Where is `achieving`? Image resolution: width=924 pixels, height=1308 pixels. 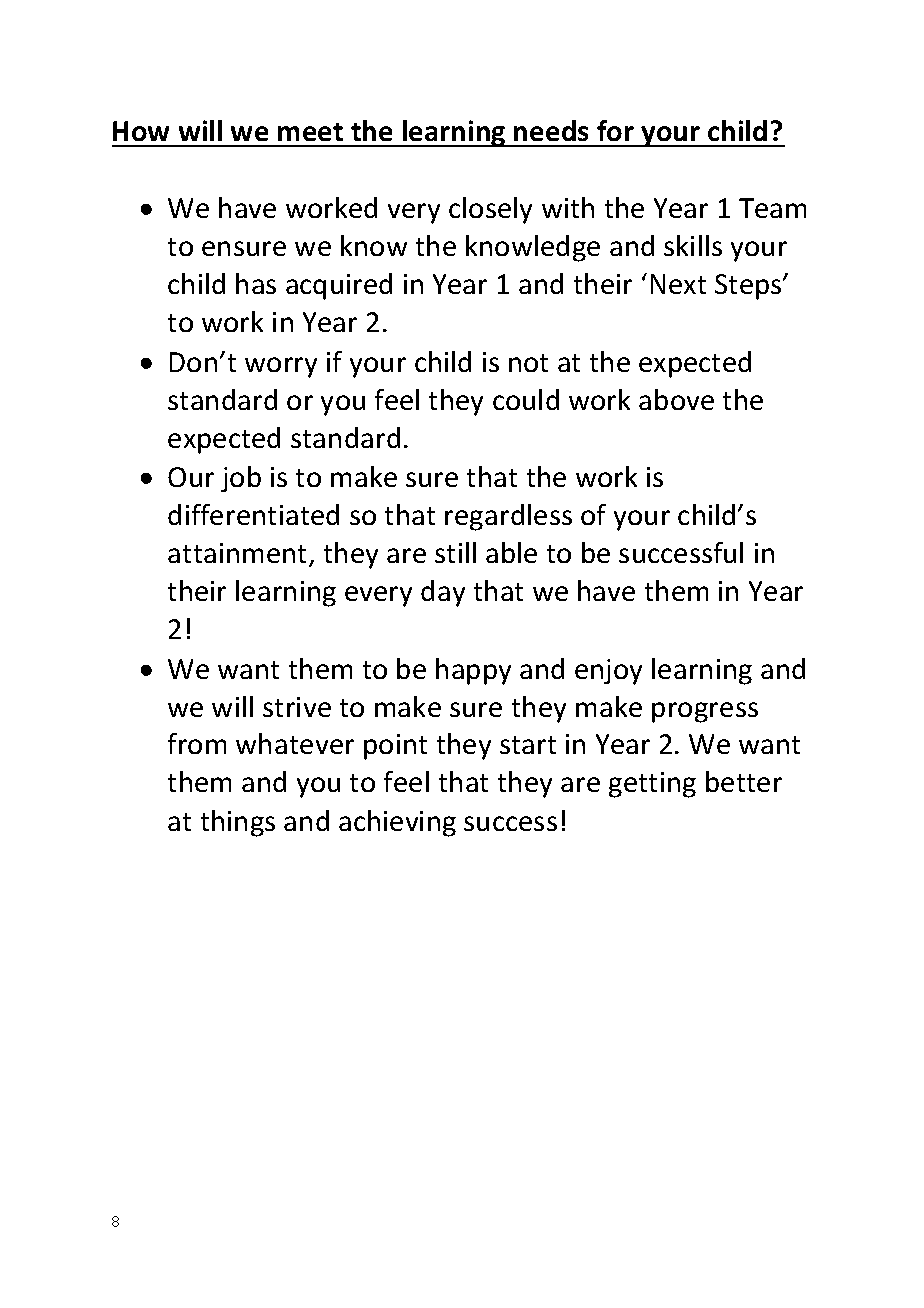
achieving is located at coordinates (397, 823).
